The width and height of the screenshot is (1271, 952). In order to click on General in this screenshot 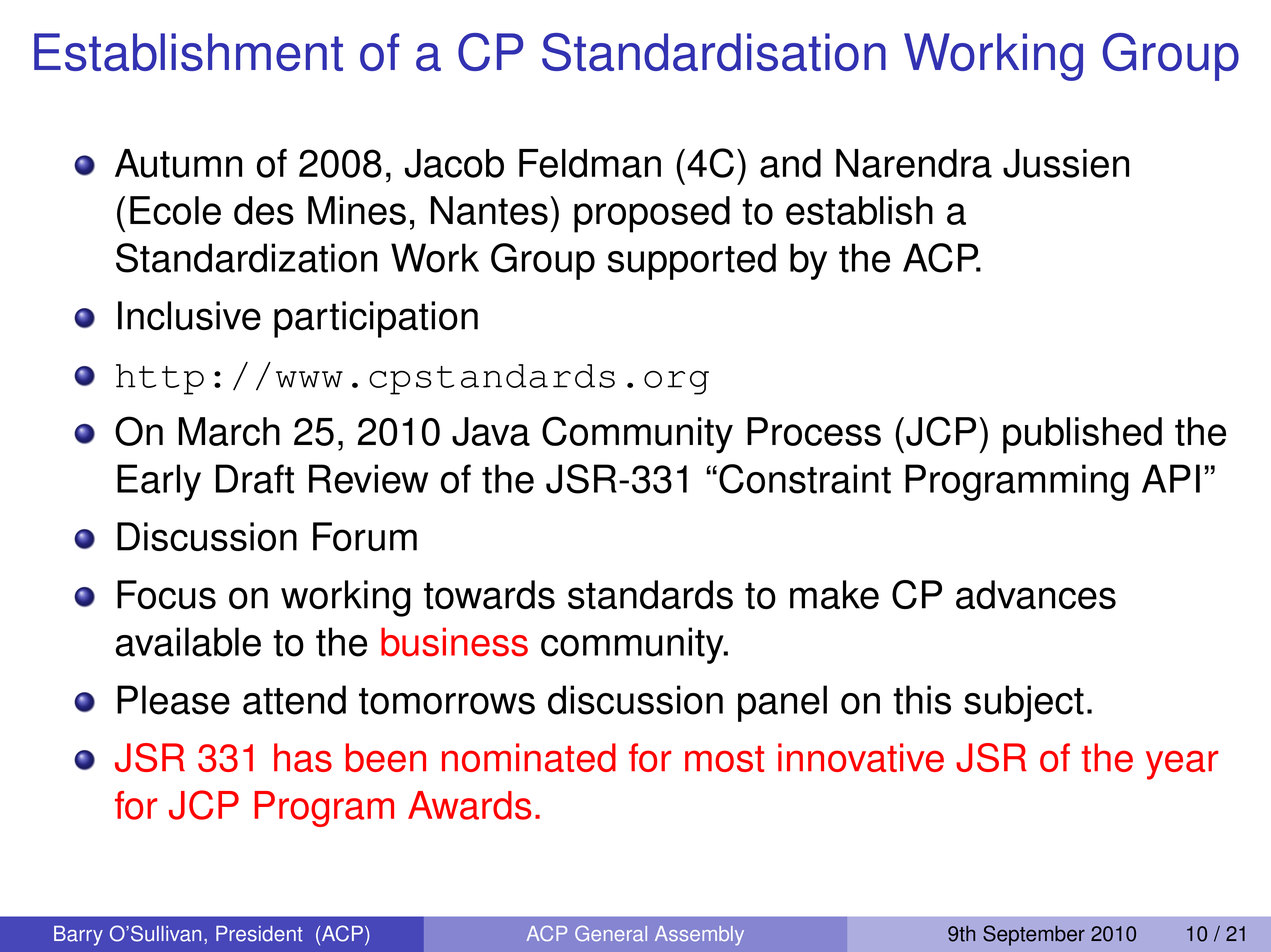, I will do `click(611, 933)`.
